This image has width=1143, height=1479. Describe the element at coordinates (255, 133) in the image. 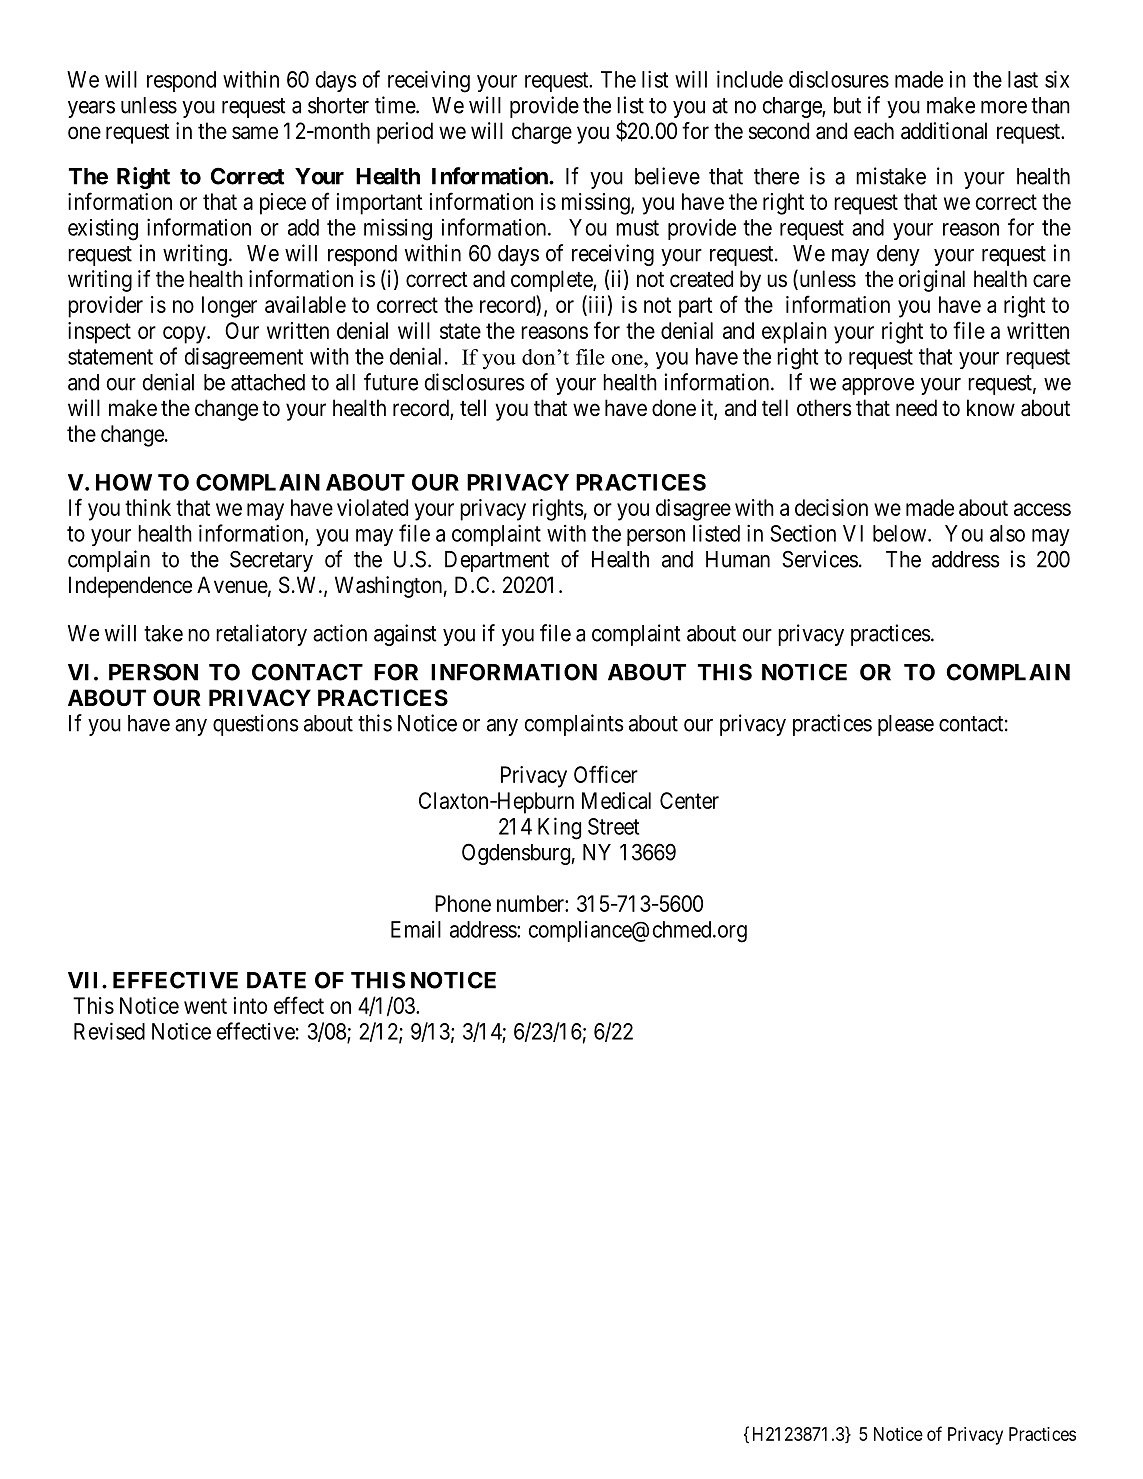

I see `same` at that location.
